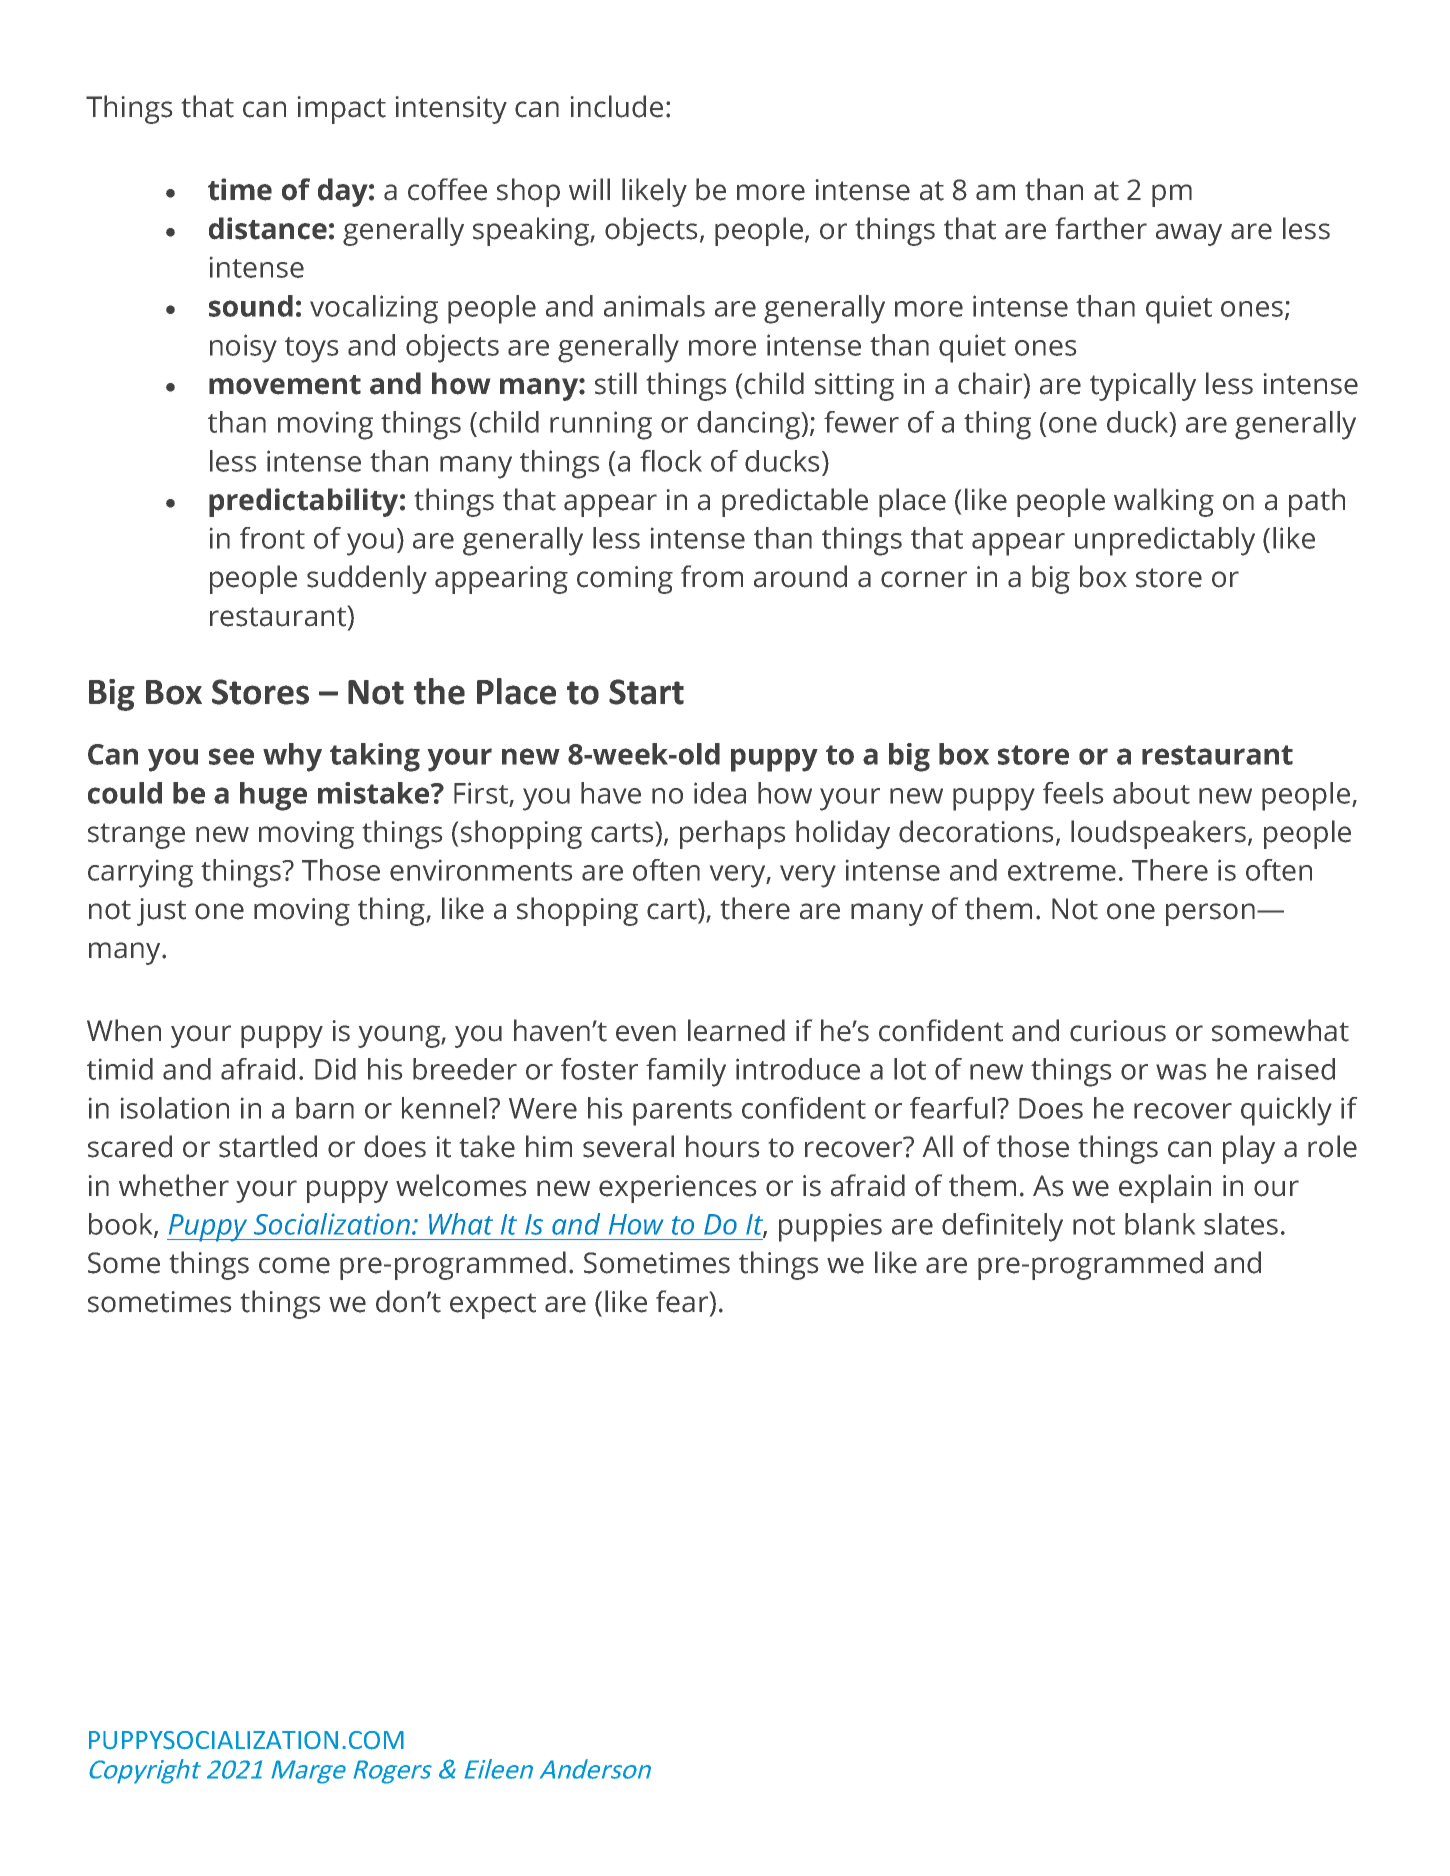  I want to click on idea, so click(720, 793).
